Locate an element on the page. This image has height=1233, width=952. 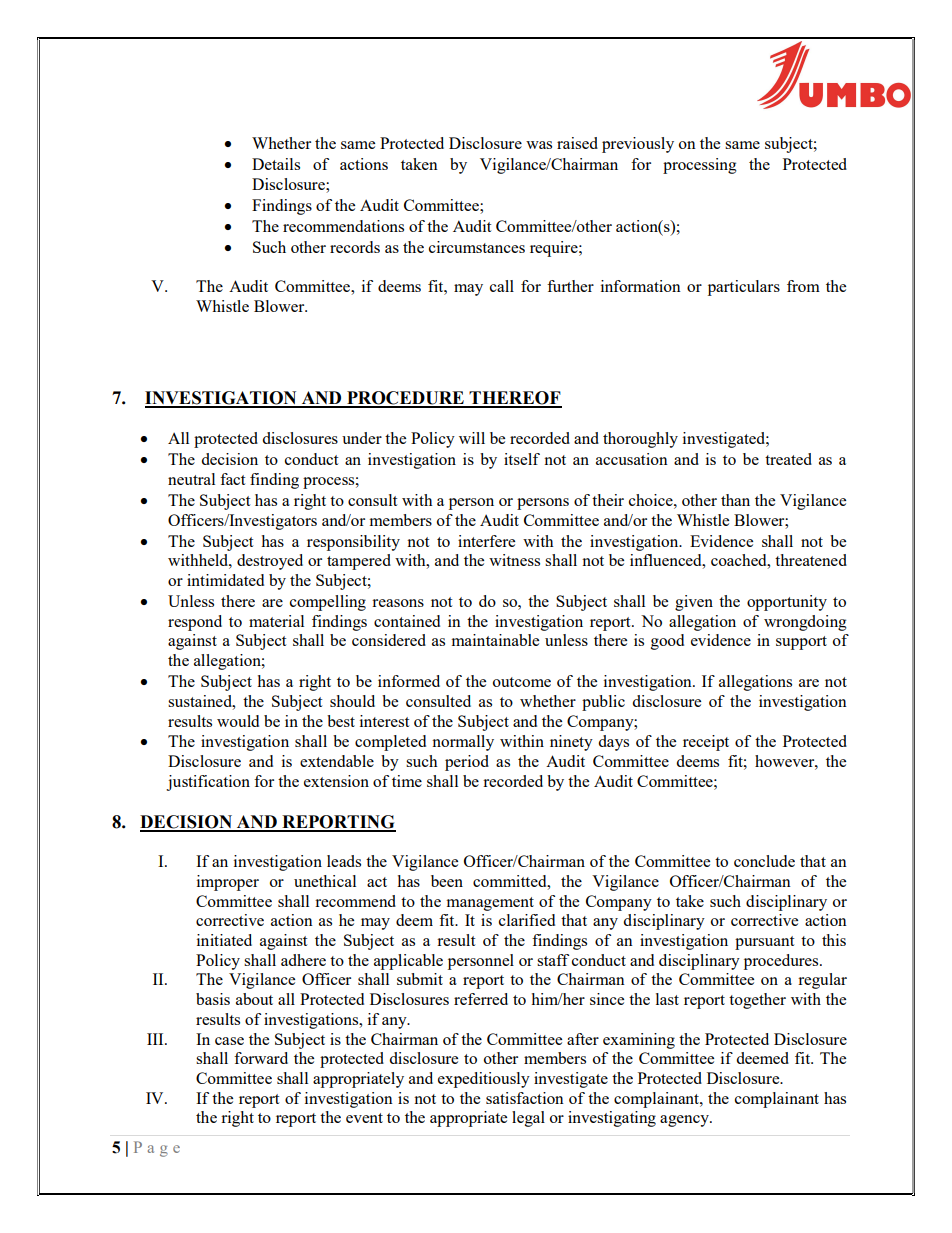
maintainable is located at coordinates (495, 640).
